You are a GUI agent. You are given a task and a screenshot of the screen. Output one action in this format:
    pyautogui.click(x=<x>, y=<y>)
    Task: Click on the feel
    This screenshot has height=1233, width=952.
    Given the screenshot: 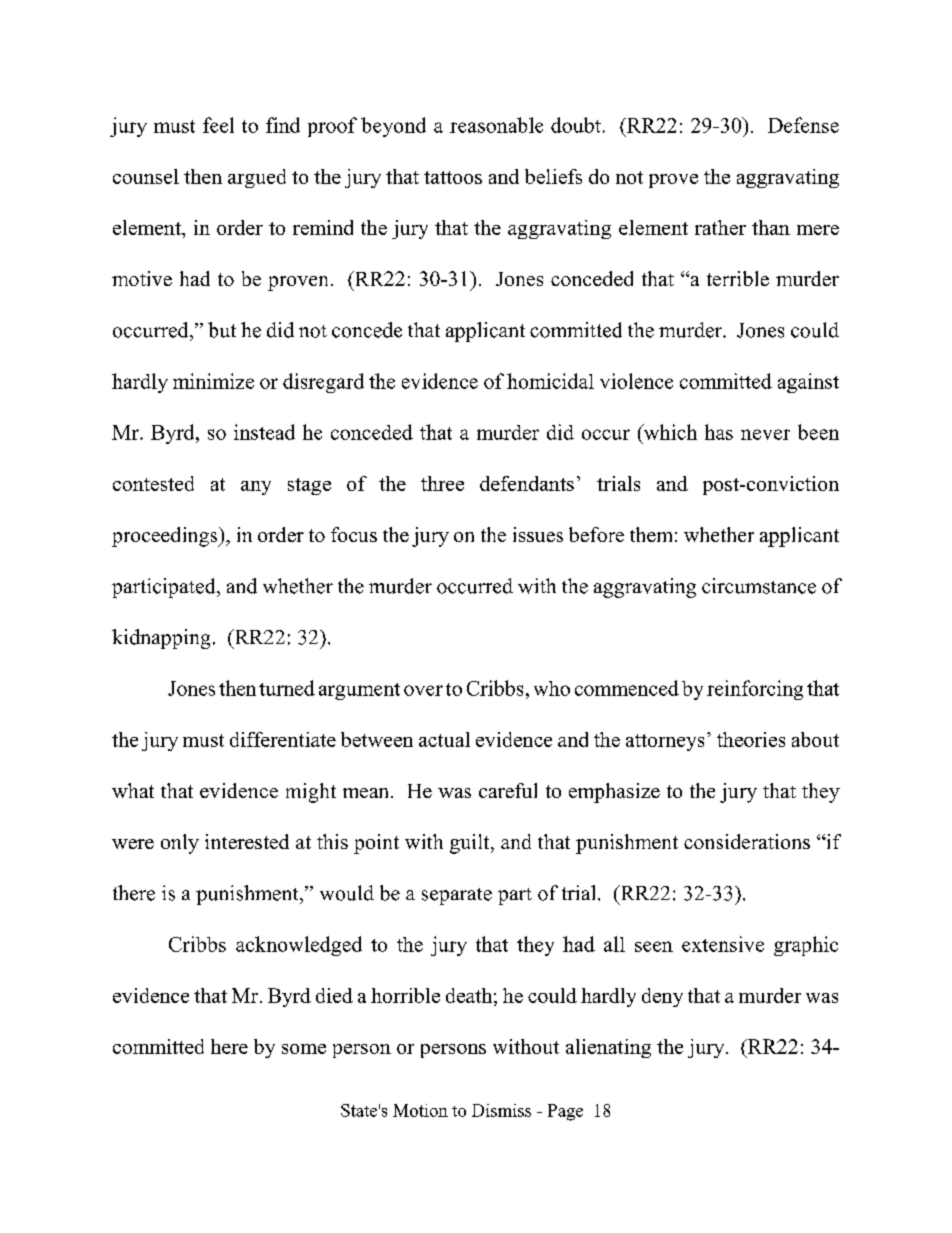 What is the action you would take?
    pyautogui.click(x=218, y=125)
